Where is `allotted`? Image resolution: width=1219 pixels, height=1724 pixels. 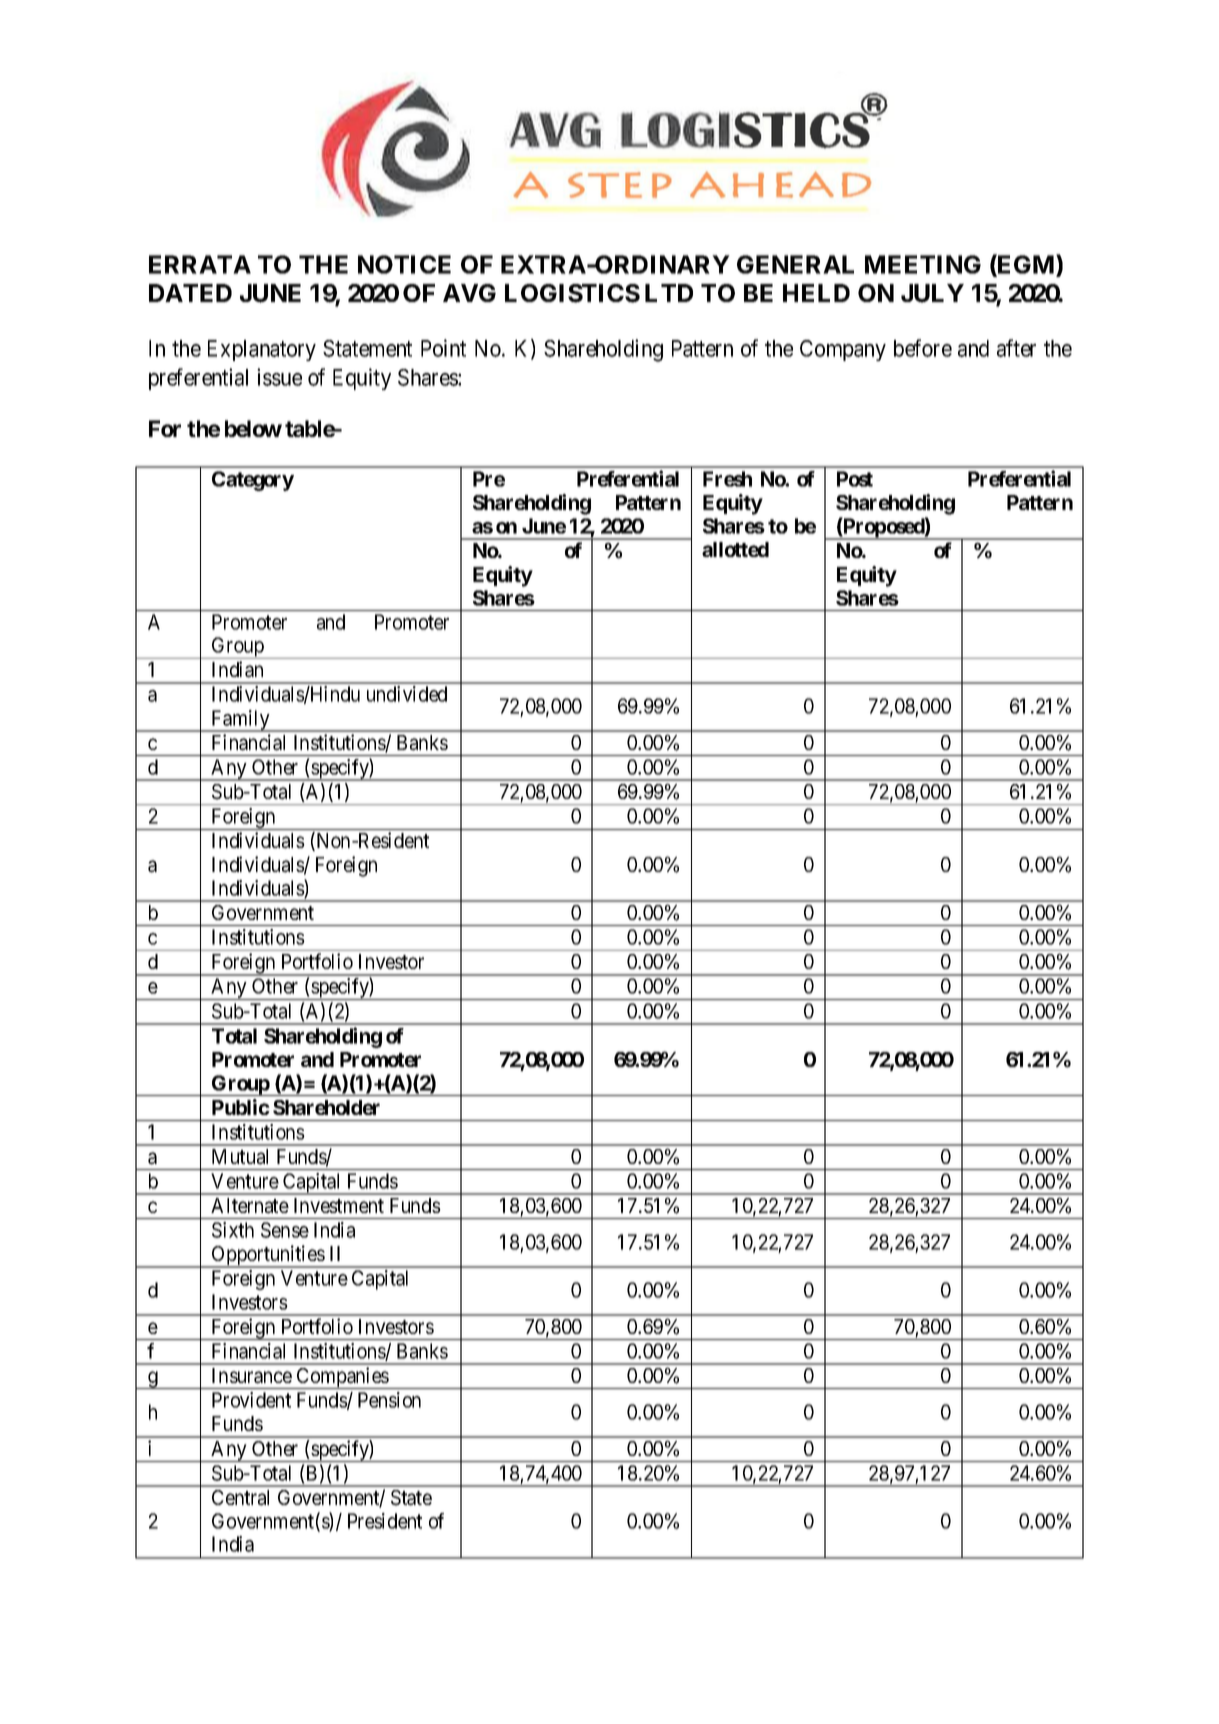
allotted is located at coordinates (735, 549).
